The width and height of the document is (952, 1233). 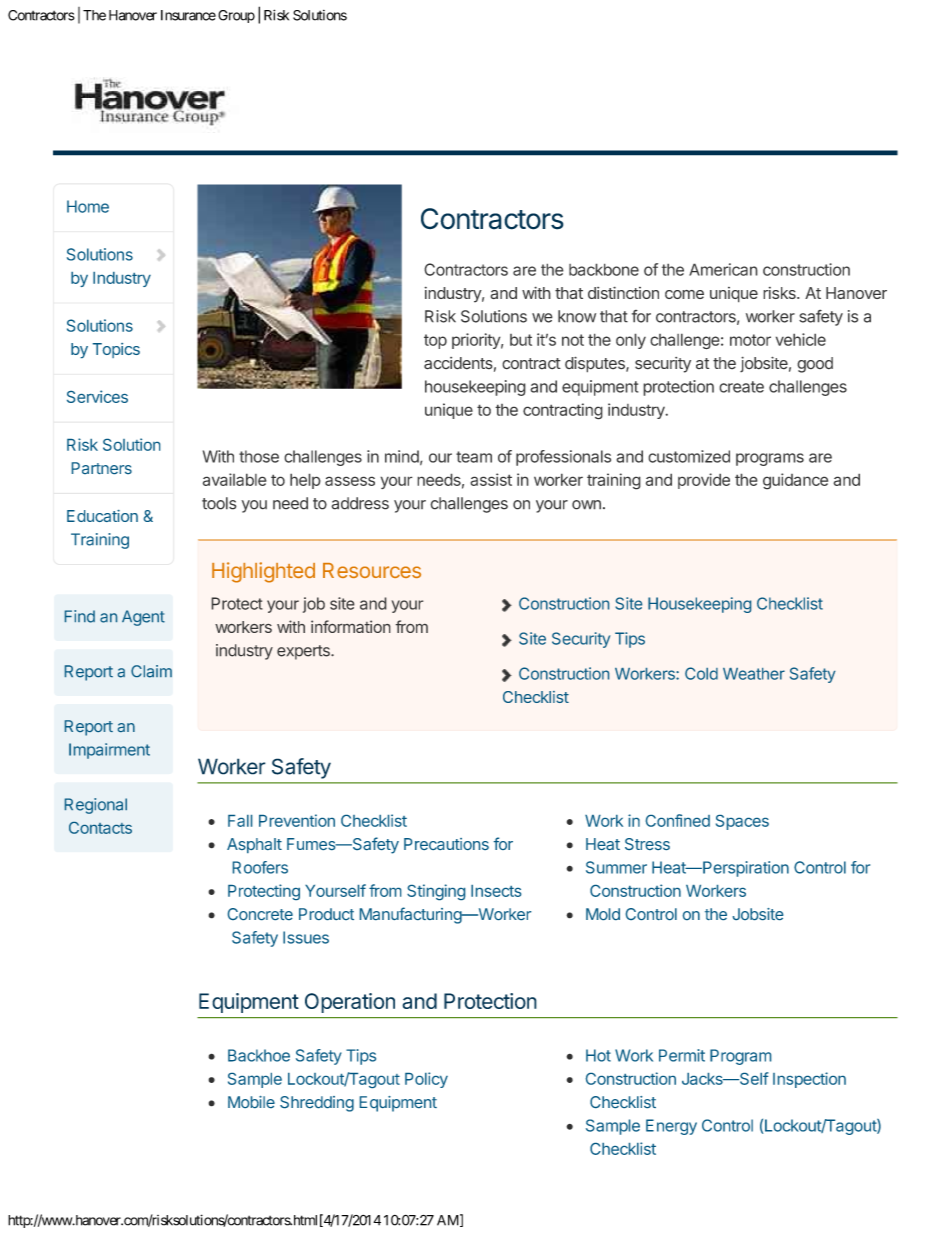 I want to click on Policy, so click(x=426, y=1080).
